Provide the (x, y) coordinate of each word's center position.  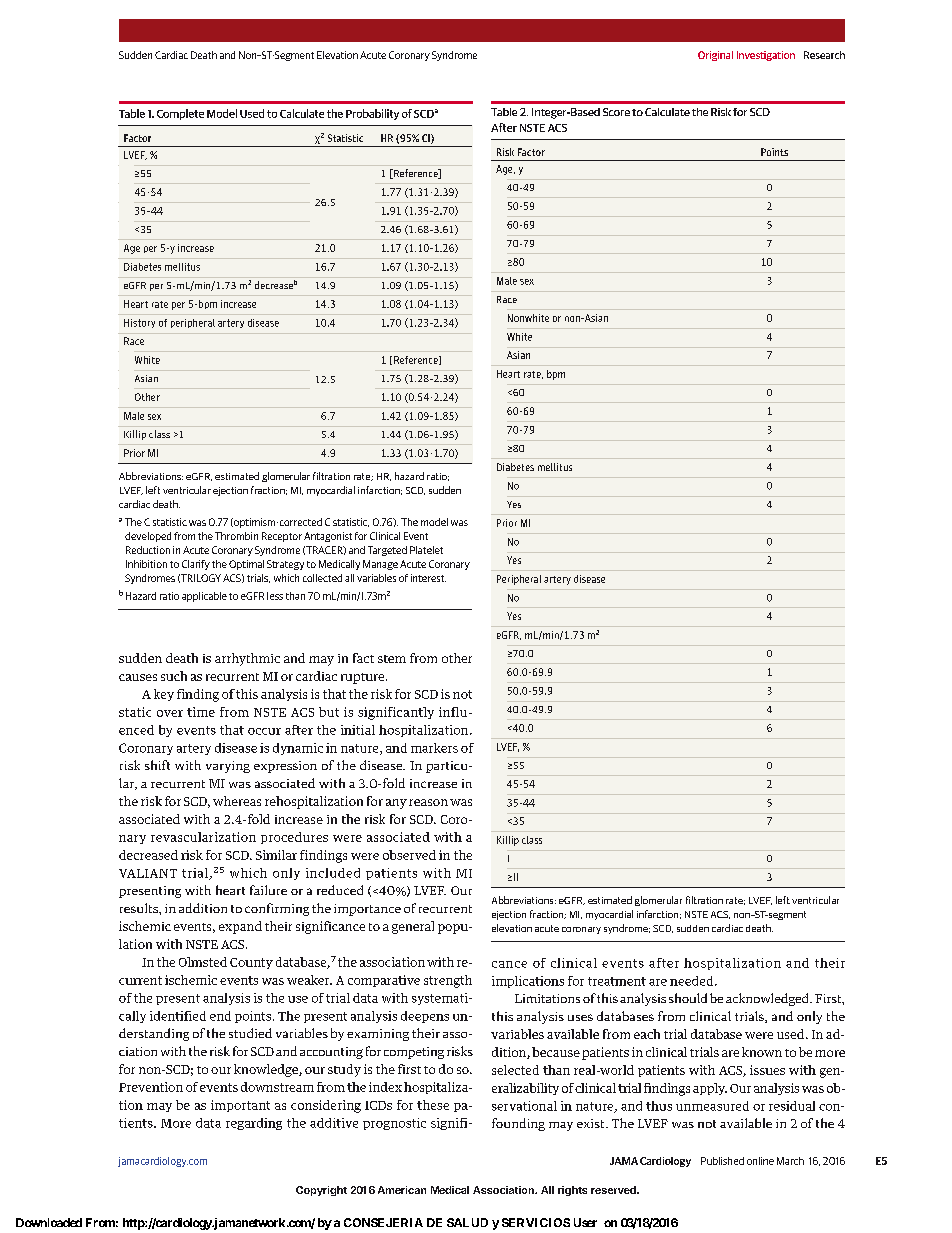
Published (722, 1161)
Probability (372, 114)
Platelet (426, 550)
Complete (180, 114)
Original (715, 56)
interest (428, 578)
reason (428, 802)
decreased (148, 855)
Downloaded (49, 1222)
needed (693, 981)
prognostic (394, 1124)
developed (148, 537)
